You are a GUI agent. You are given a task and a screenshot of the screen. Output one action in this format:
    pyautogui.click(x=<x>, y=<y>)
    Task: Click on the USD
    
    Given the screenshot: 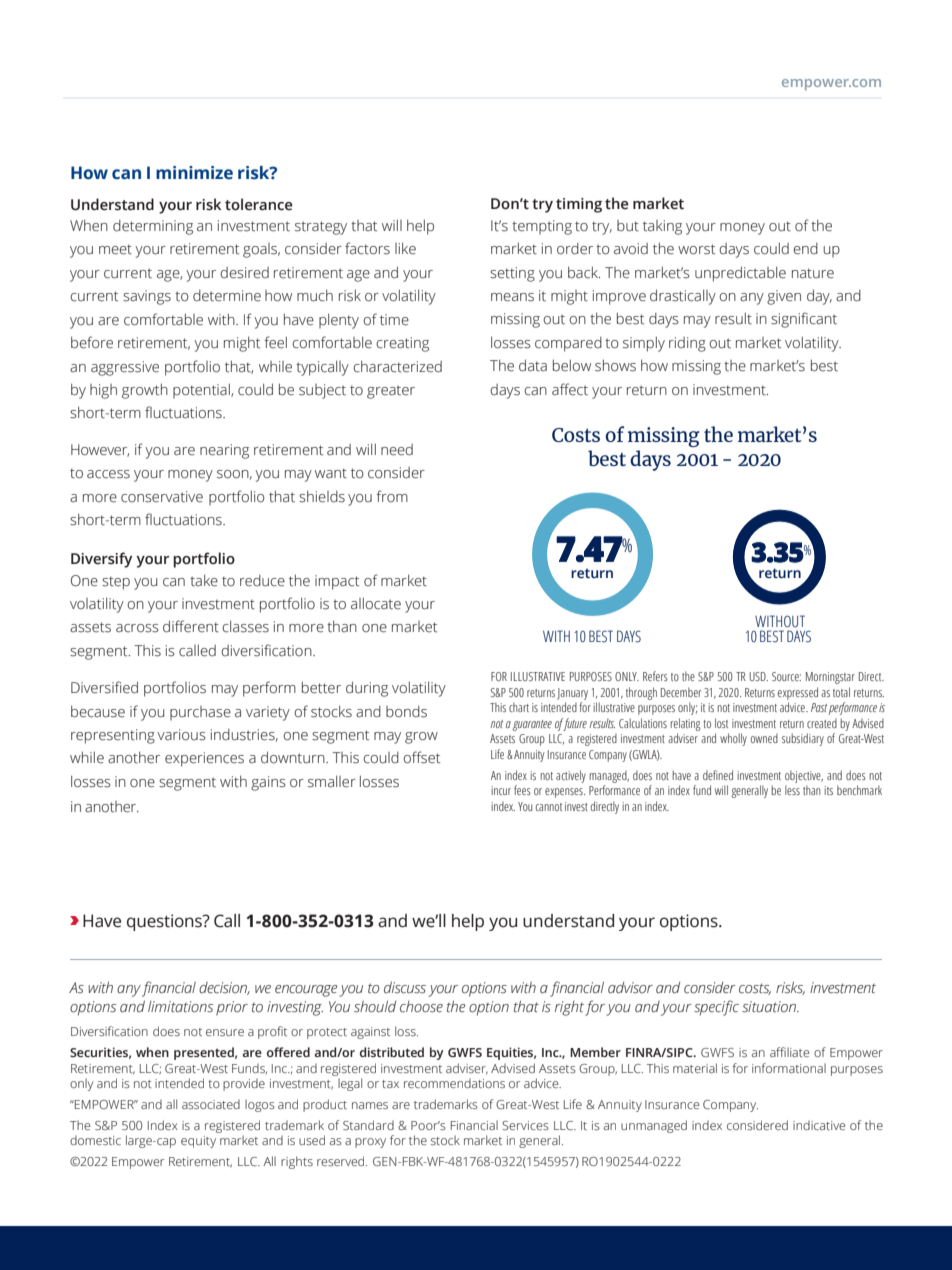 What is the action you would take?
    pyautogui.click(x=758, y=676)
